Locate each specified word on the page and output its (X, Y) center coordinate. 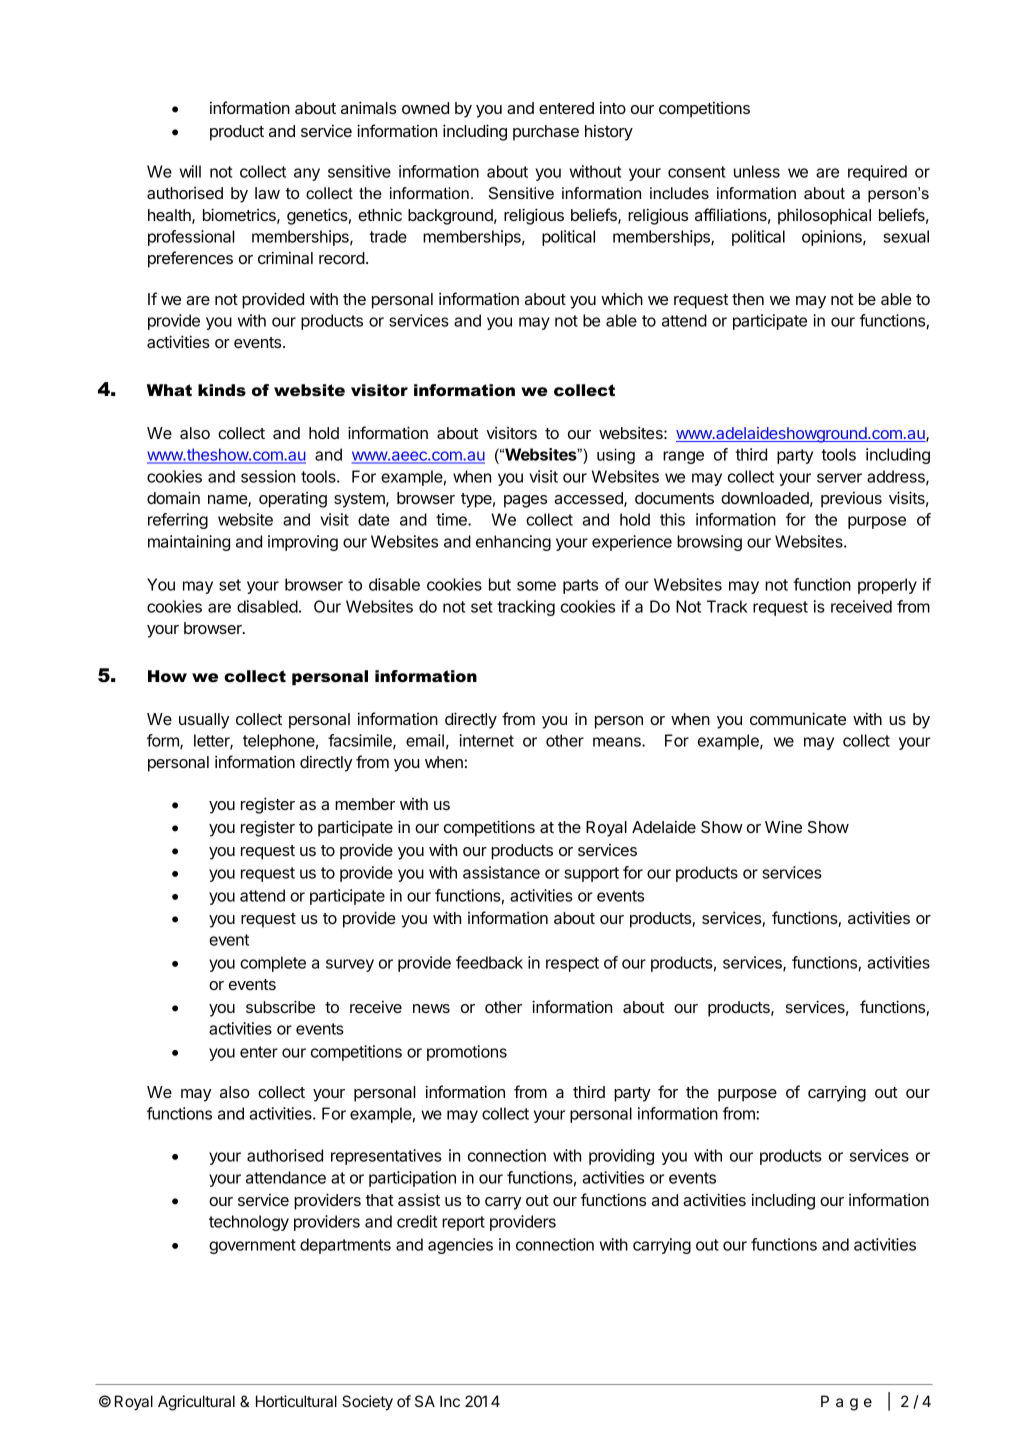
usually (204, 721)
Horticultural (296, 1401)
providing (621, 1157)
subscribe (280, 1006)
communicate (798, 718)
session (268, 476)
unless (757, 171)
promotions (467, 1053)
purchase (546, 133)
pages (525, 501)
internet (486, 740)
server (839, 478)
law (267, 193)
